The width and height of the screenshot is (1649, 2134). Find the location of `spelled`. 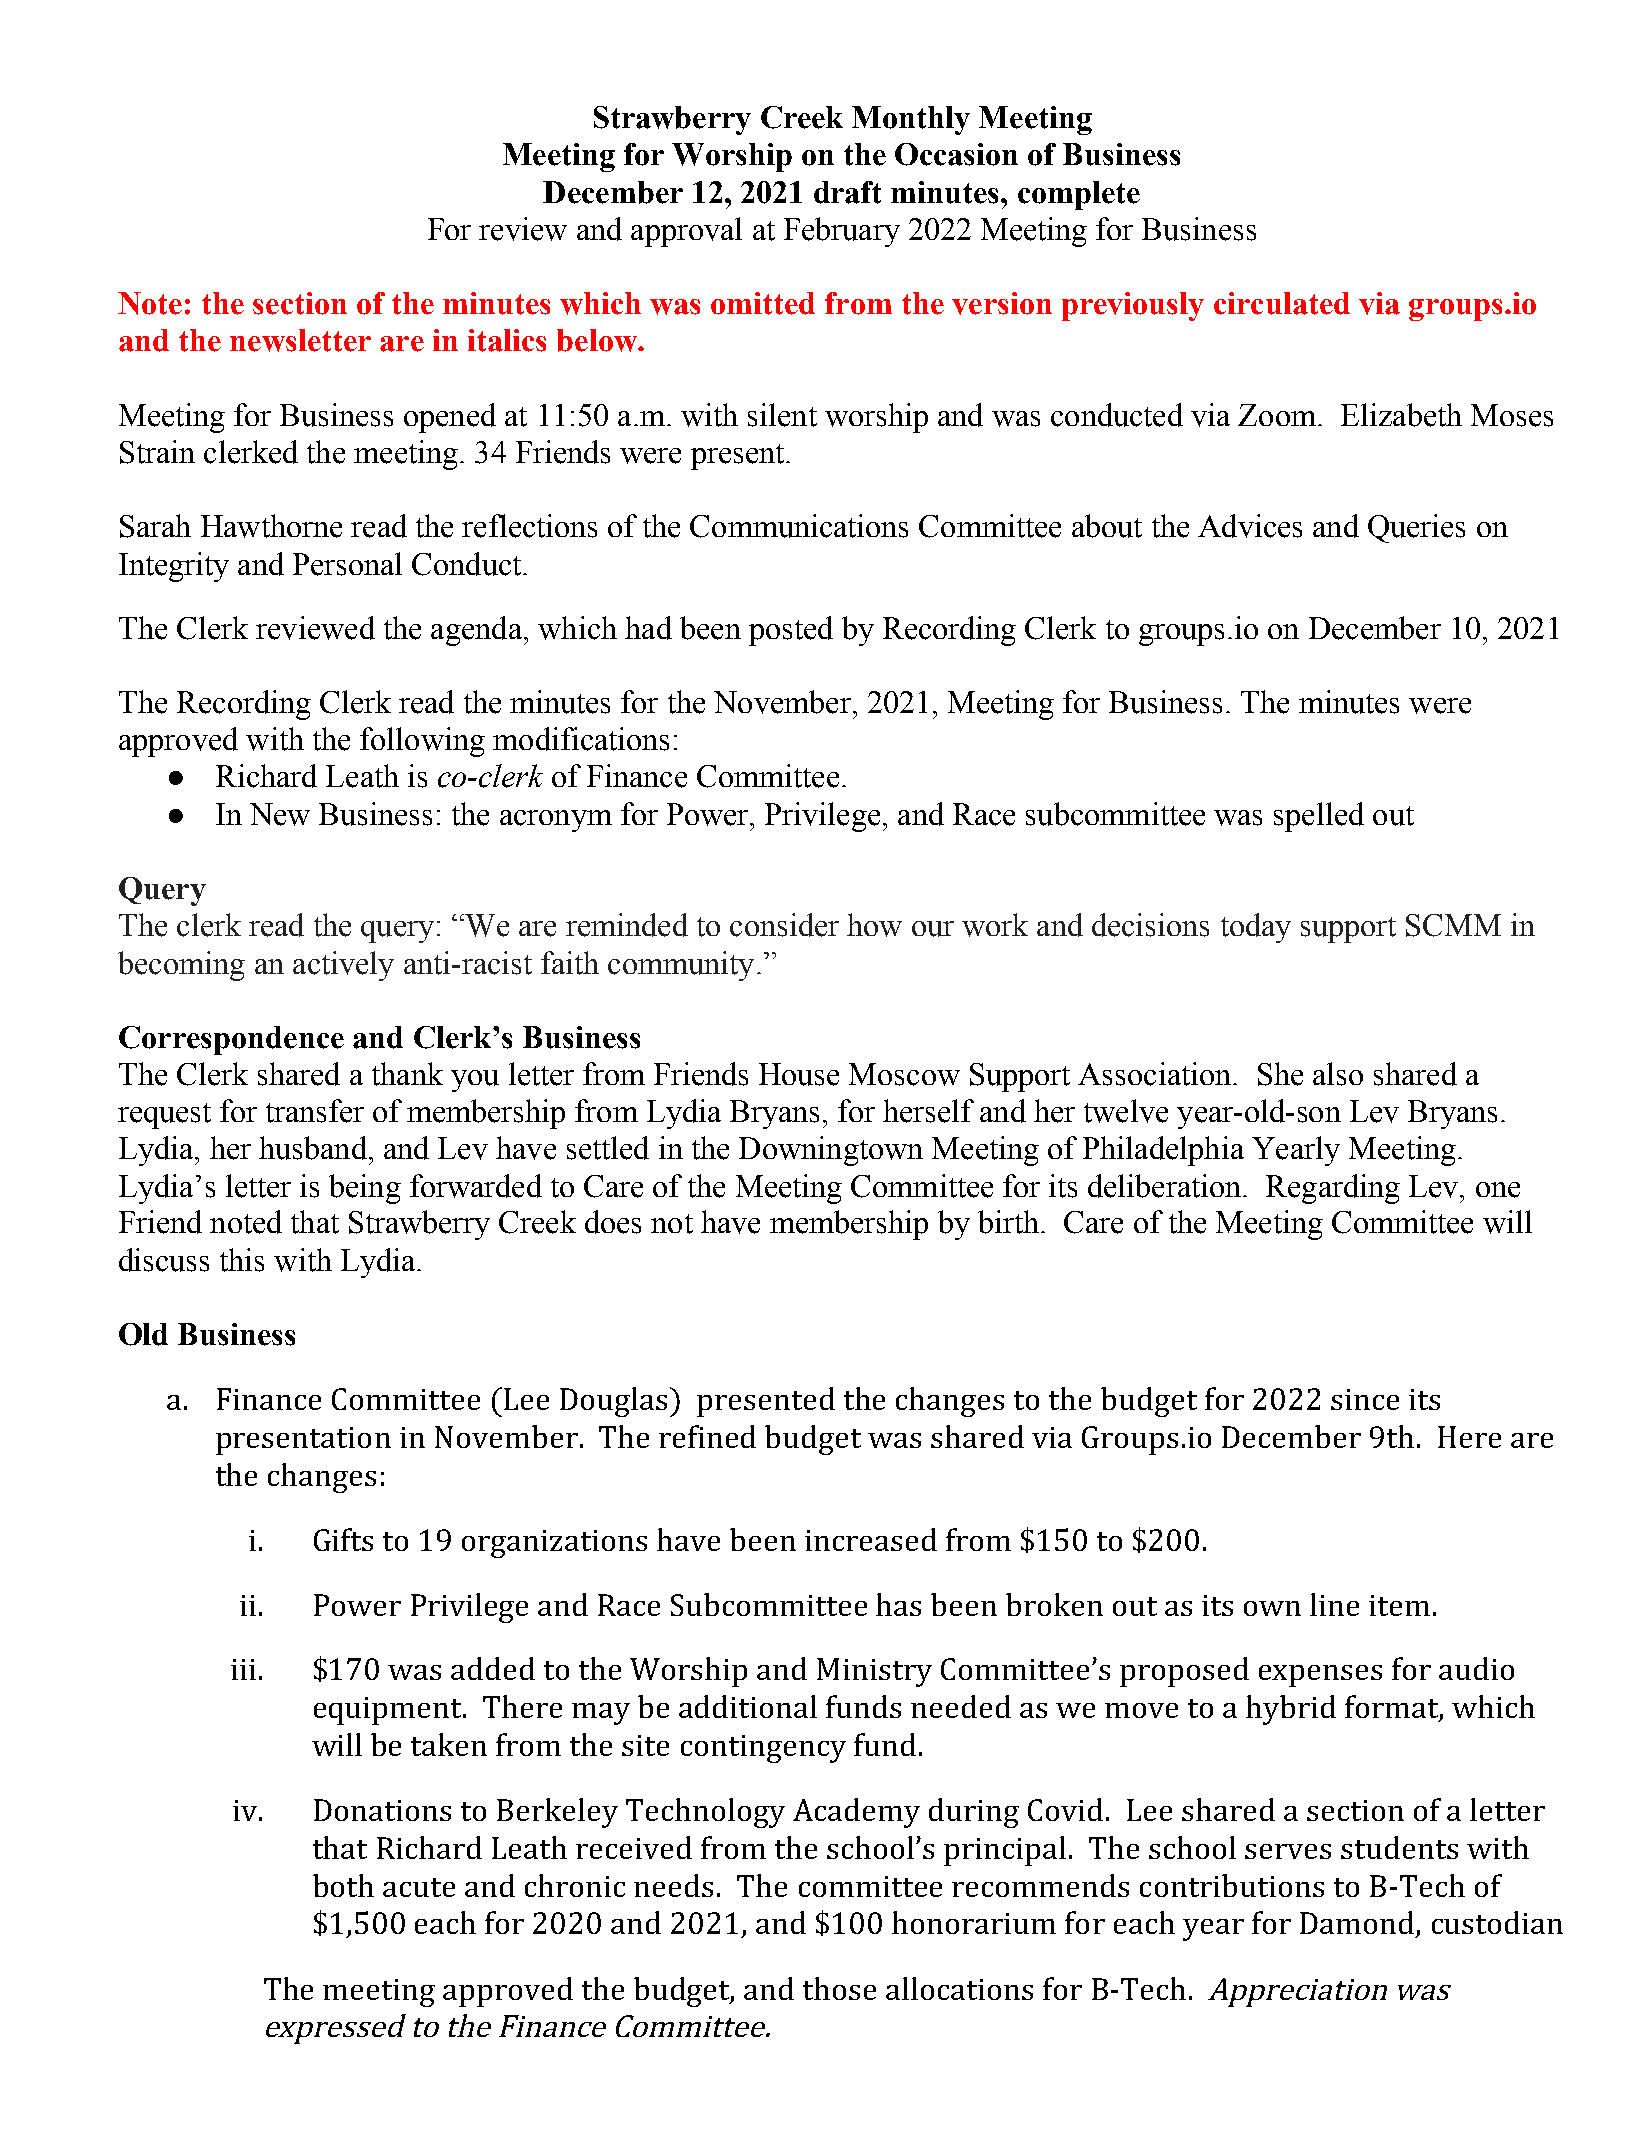

spelled is located at coordinates (1319, 817).
